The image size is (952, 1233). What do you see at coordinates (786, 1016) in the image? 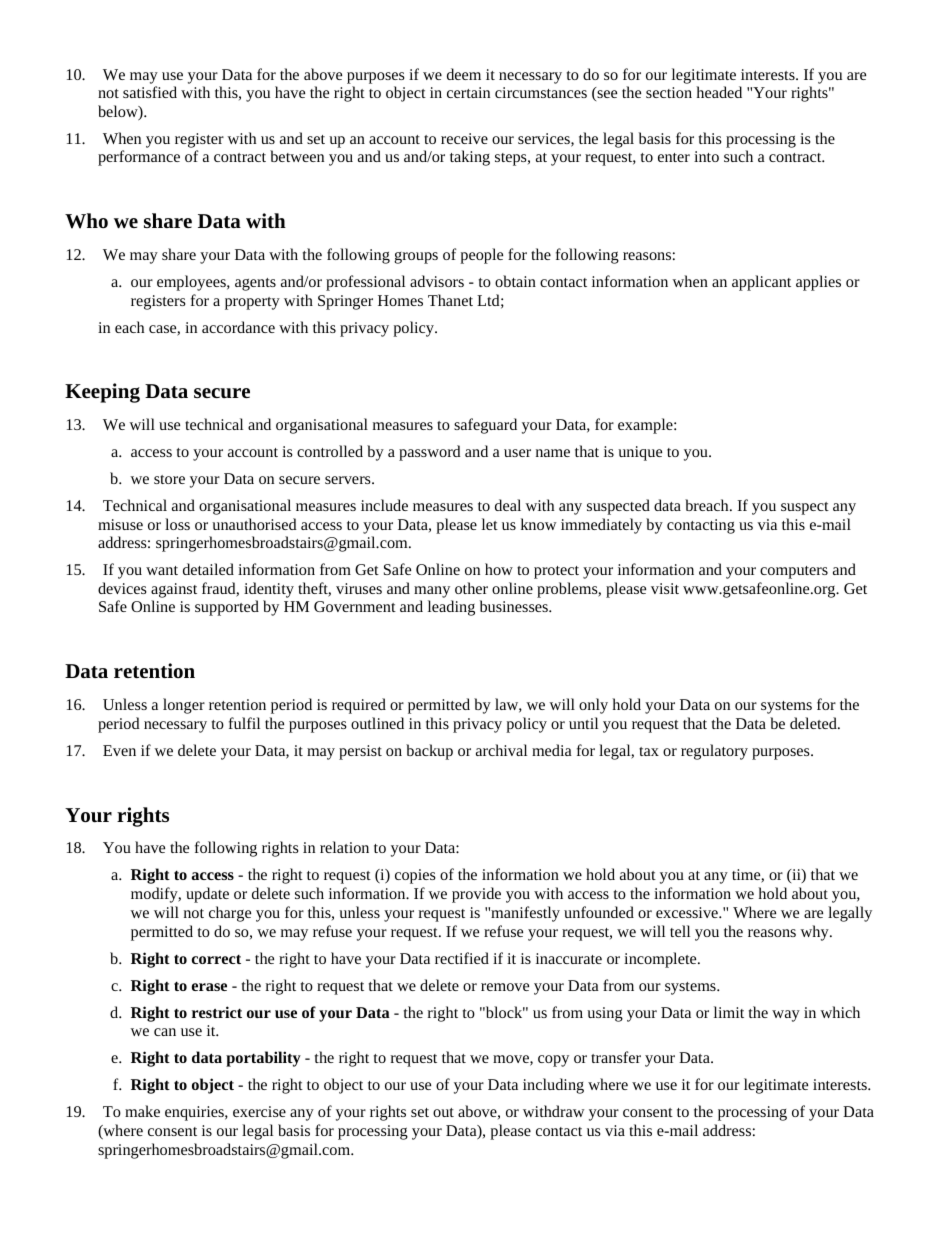
I see `way` at bounding box center [786, 1016].
